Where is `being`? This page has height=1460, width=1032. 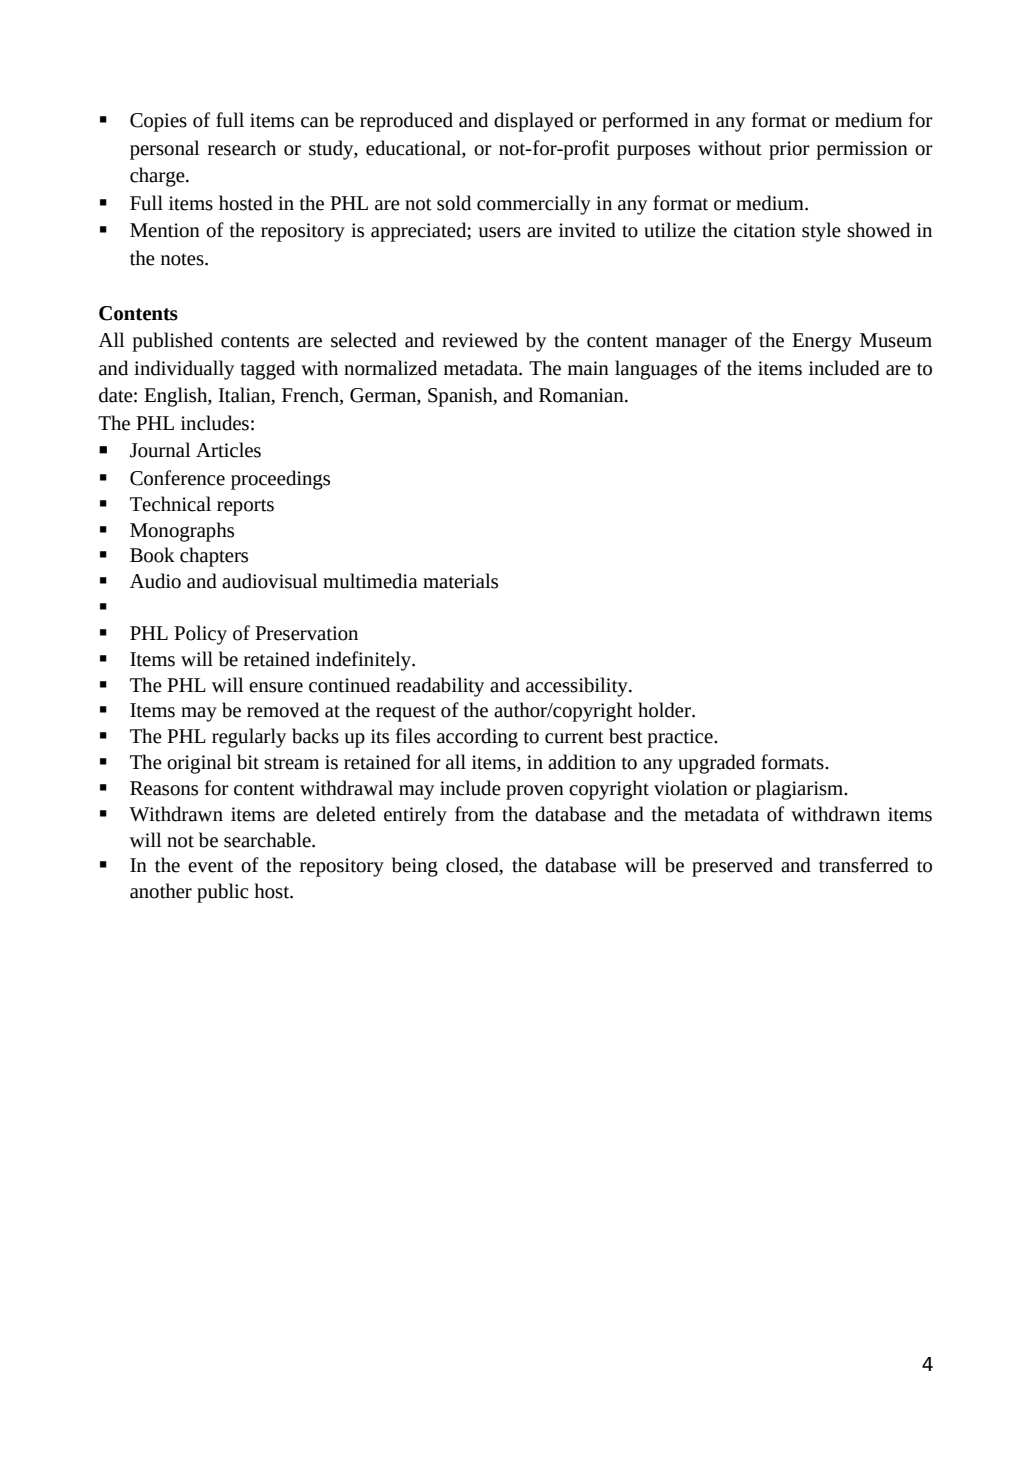
being is located at coordinates (415, 867).
